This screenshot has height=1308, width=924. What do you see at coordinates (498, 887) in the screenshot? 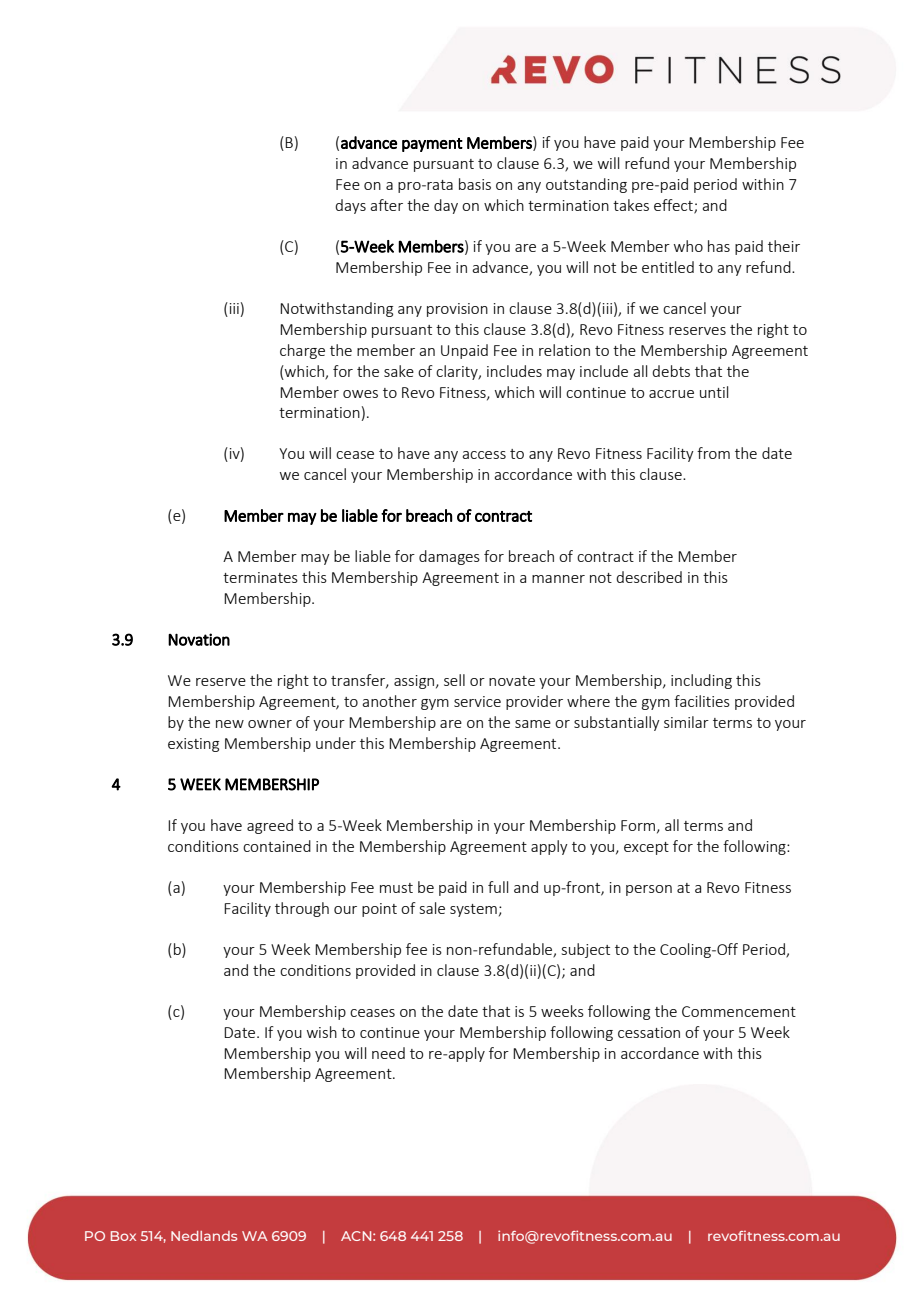
I see `full` at bounding box center [498, 887].
